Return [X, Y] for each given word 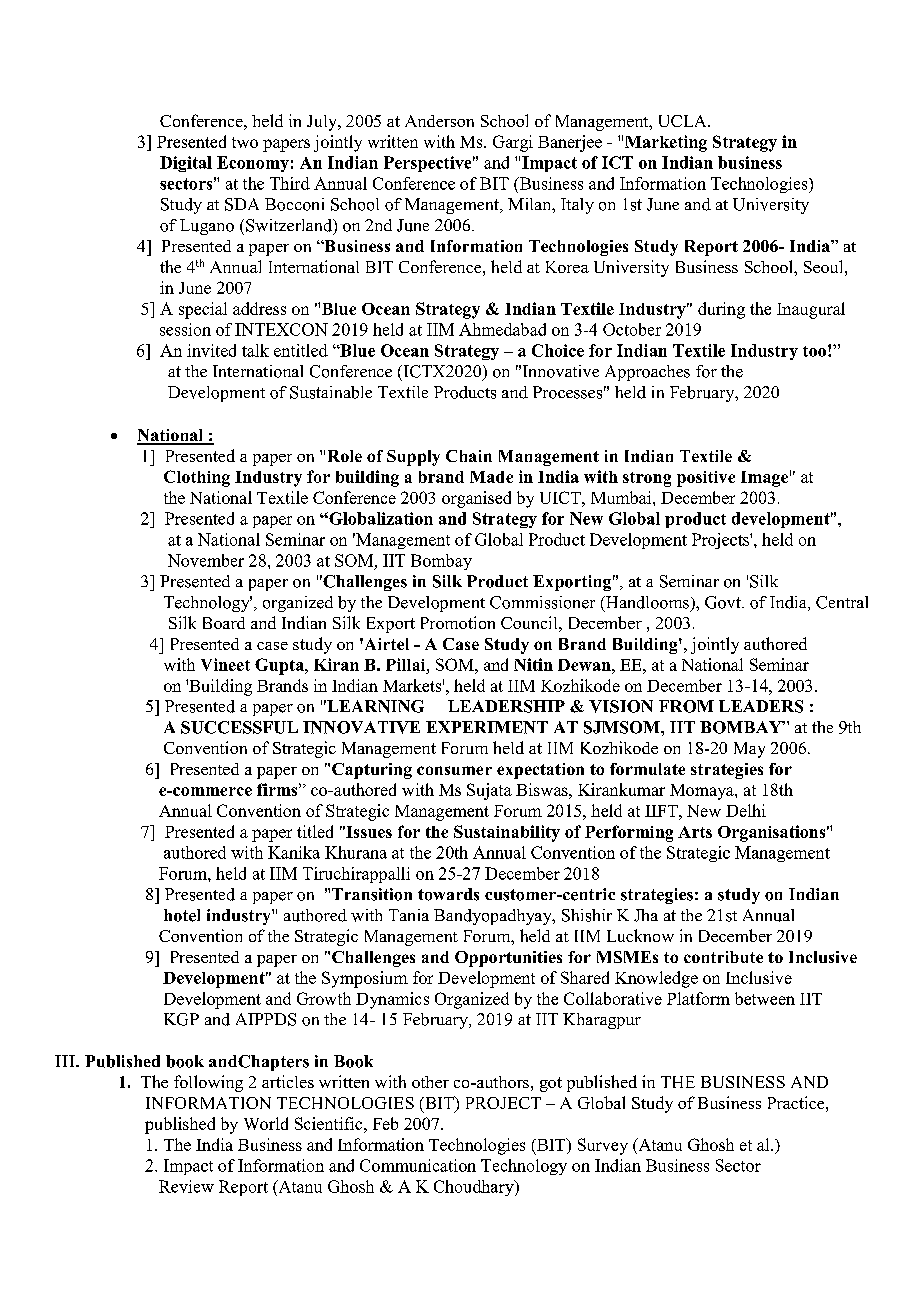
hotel [182, 915]
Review [186, 1186]
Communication [418, 1165]
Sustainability [507, 833]
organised [476, 499]
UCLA [684, 121]
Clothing [197, 478]
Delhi [746, 810]
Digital [186, 164]
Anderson [439, 121]
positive [706, 479]
